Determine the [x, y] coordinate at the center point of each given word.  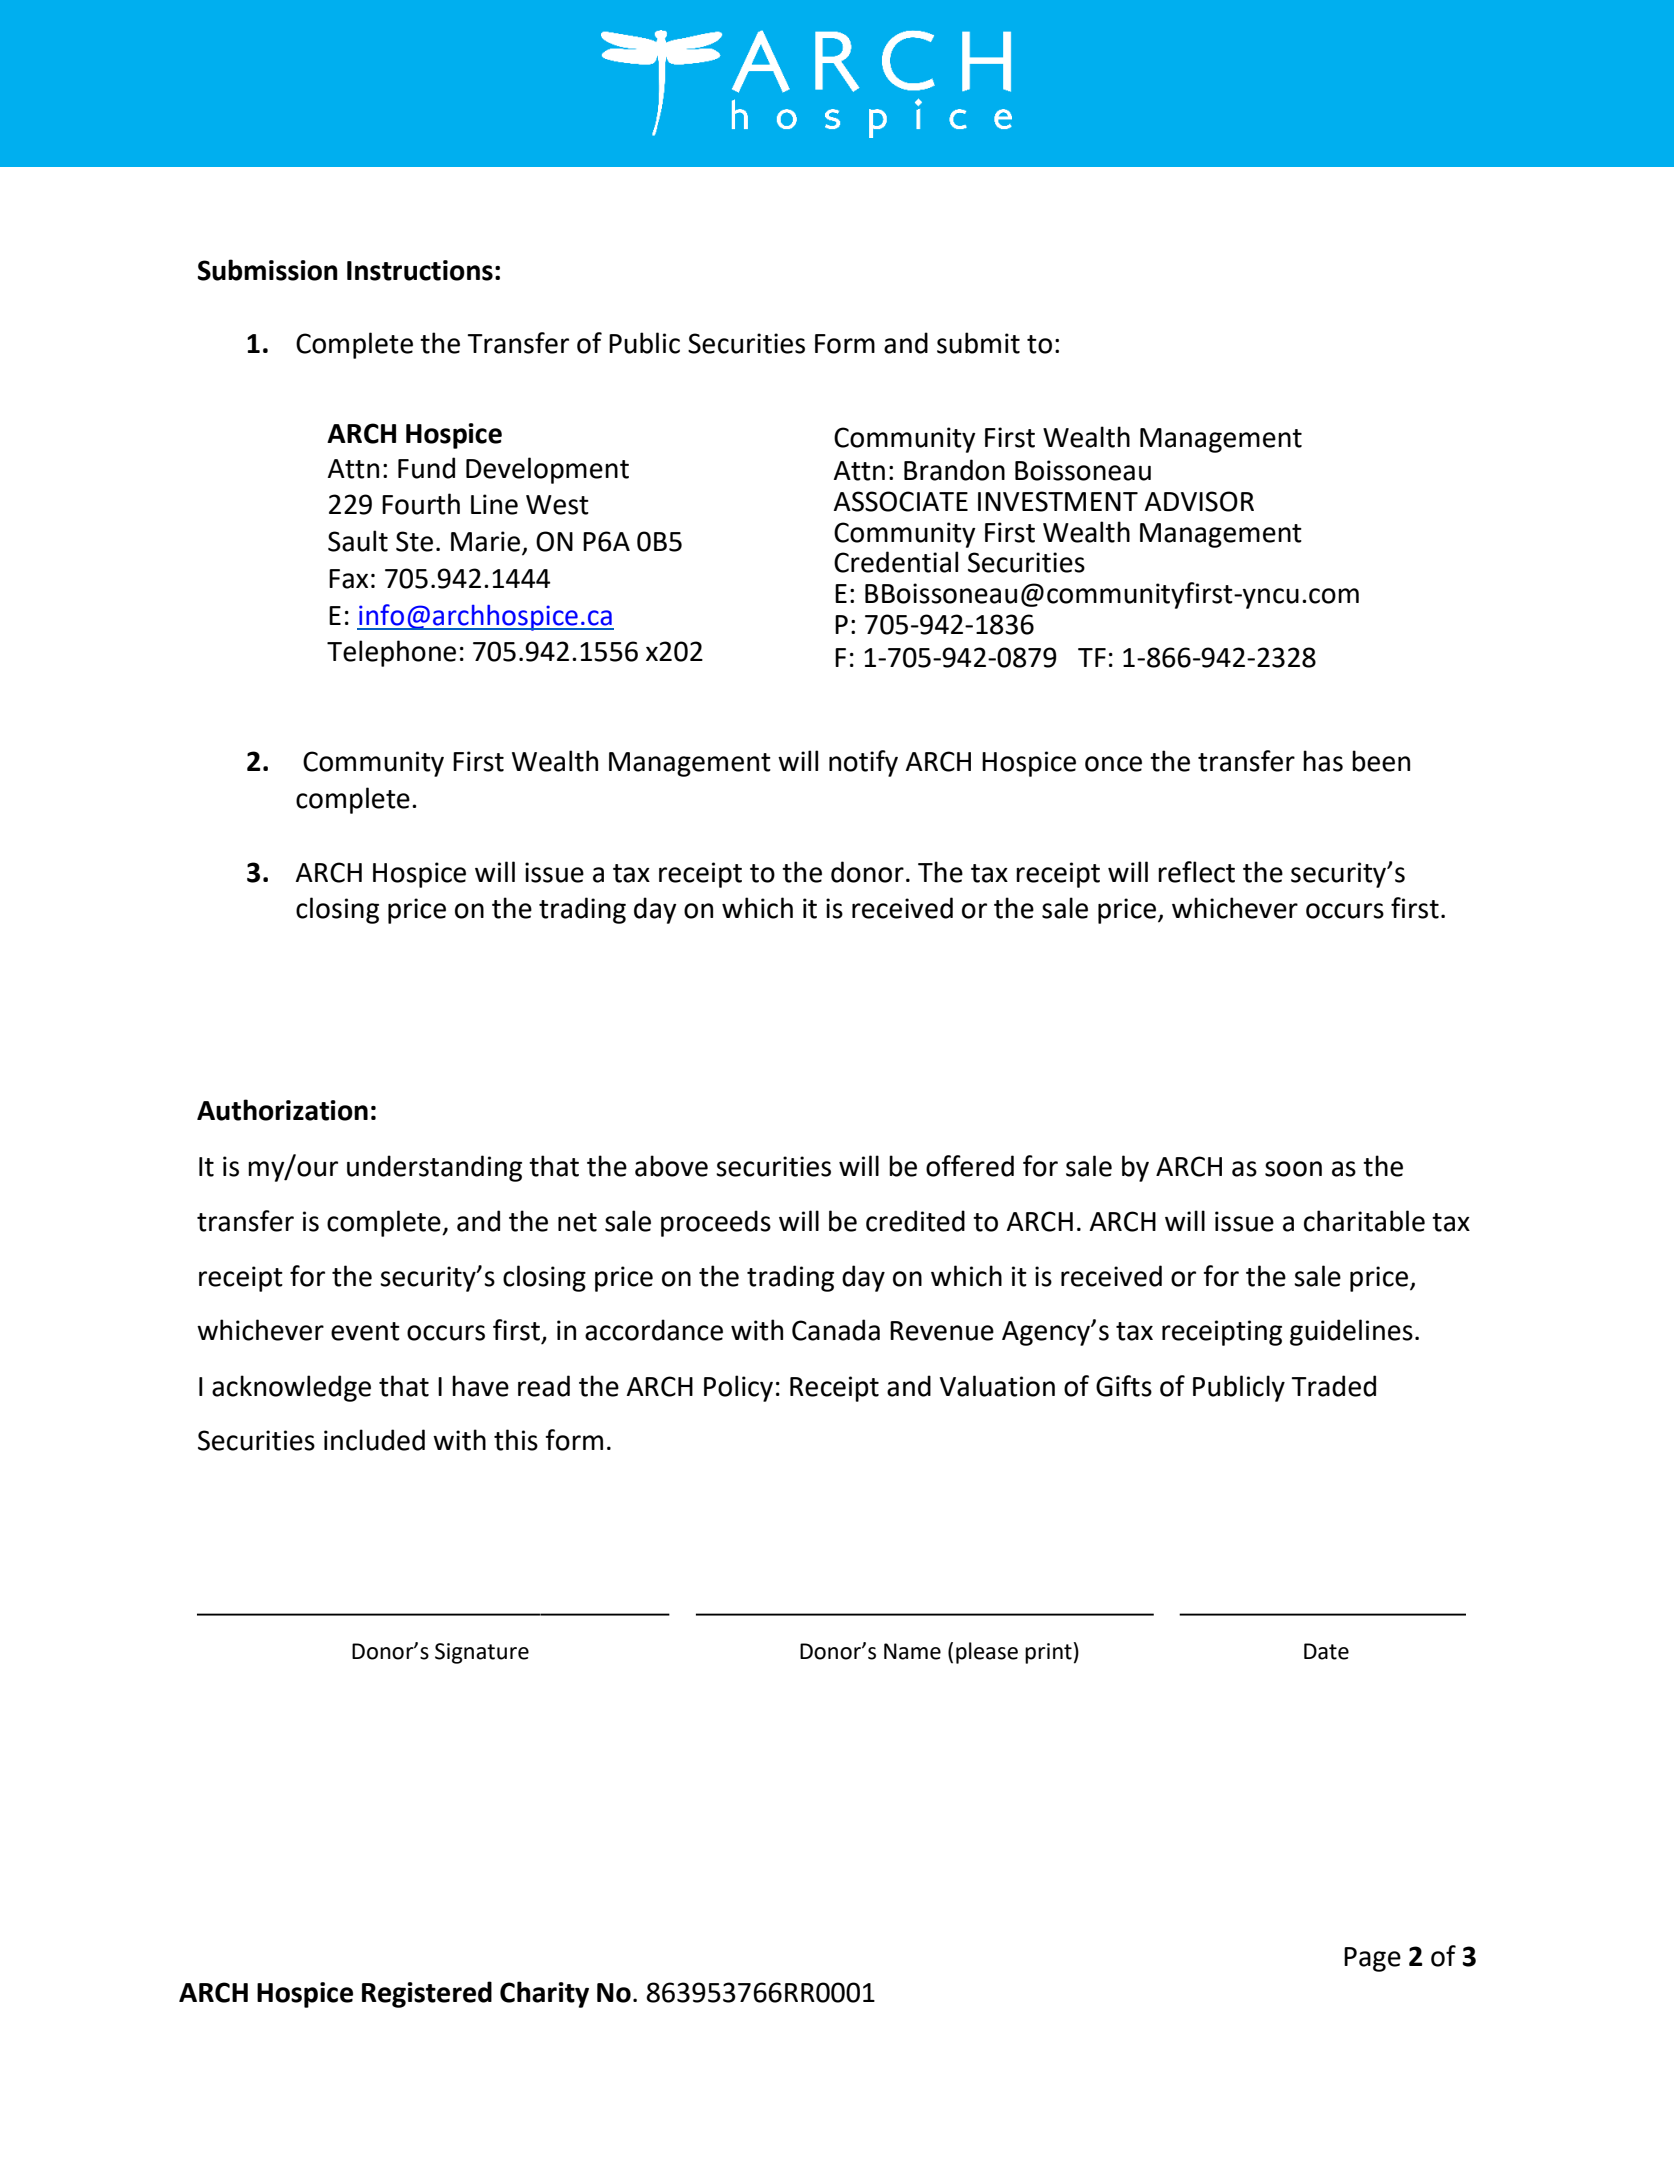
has [1323, 761]
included [374, 1440]
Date [1326, 1651]
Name [912, 1651]
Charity [544, 1994]
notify [863, 763]
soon [1293, 1169]
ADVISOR [1199, 501]
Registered [427, 1994]
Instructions [420, 270]
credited [915, 1221]
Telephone [391, 653]
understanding [434, 1168]
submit [978, 343]
